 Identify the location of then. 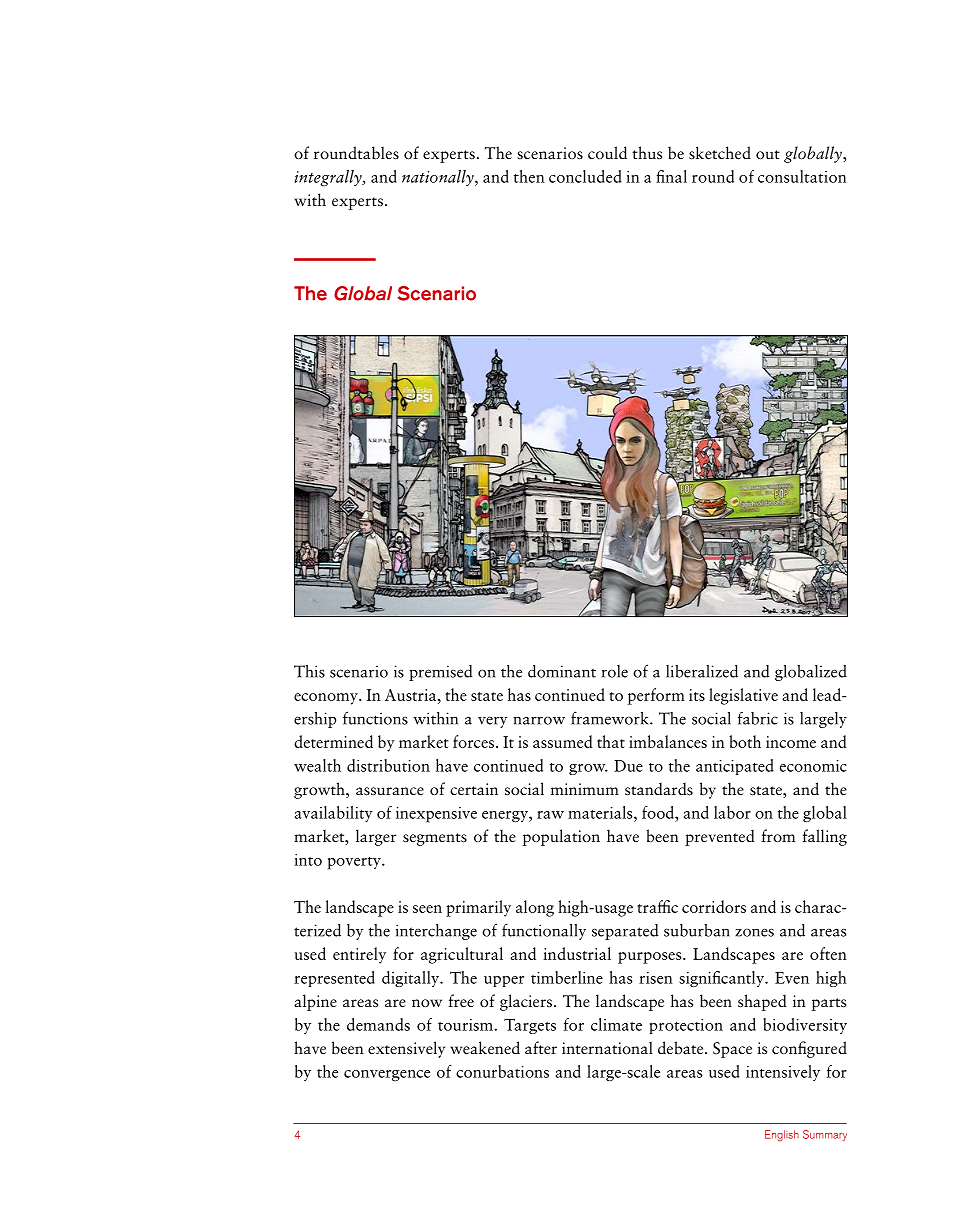
(529, 176).
